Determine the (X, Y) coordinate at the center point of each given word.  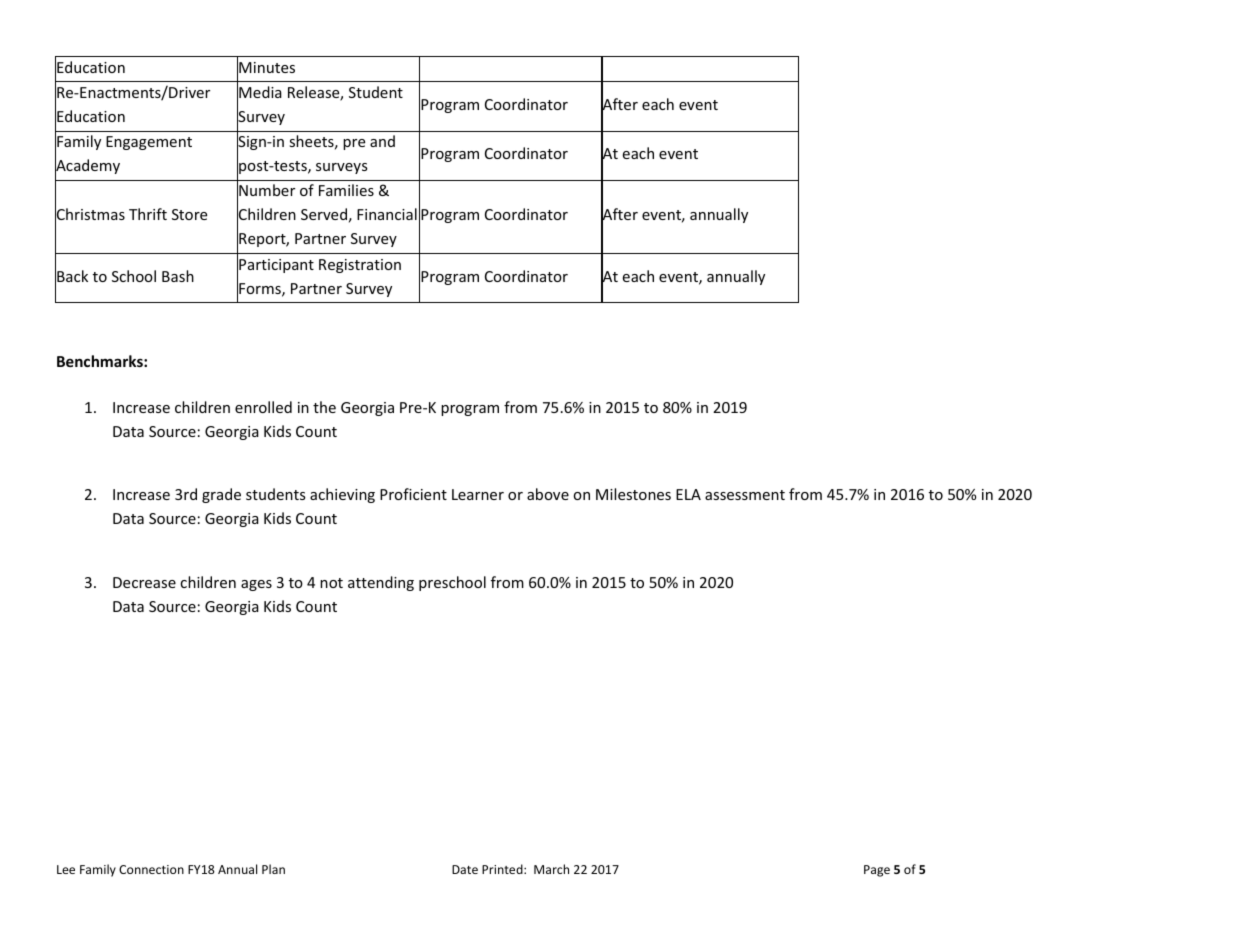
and (382, 141)
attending (381, 583)
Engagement (149, 143)
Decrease (144, 582)
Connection (151, 869)
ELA (688, 494)
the (324, 407)
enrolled (263, 407)
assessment (745, 495)
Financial (387, 214)
